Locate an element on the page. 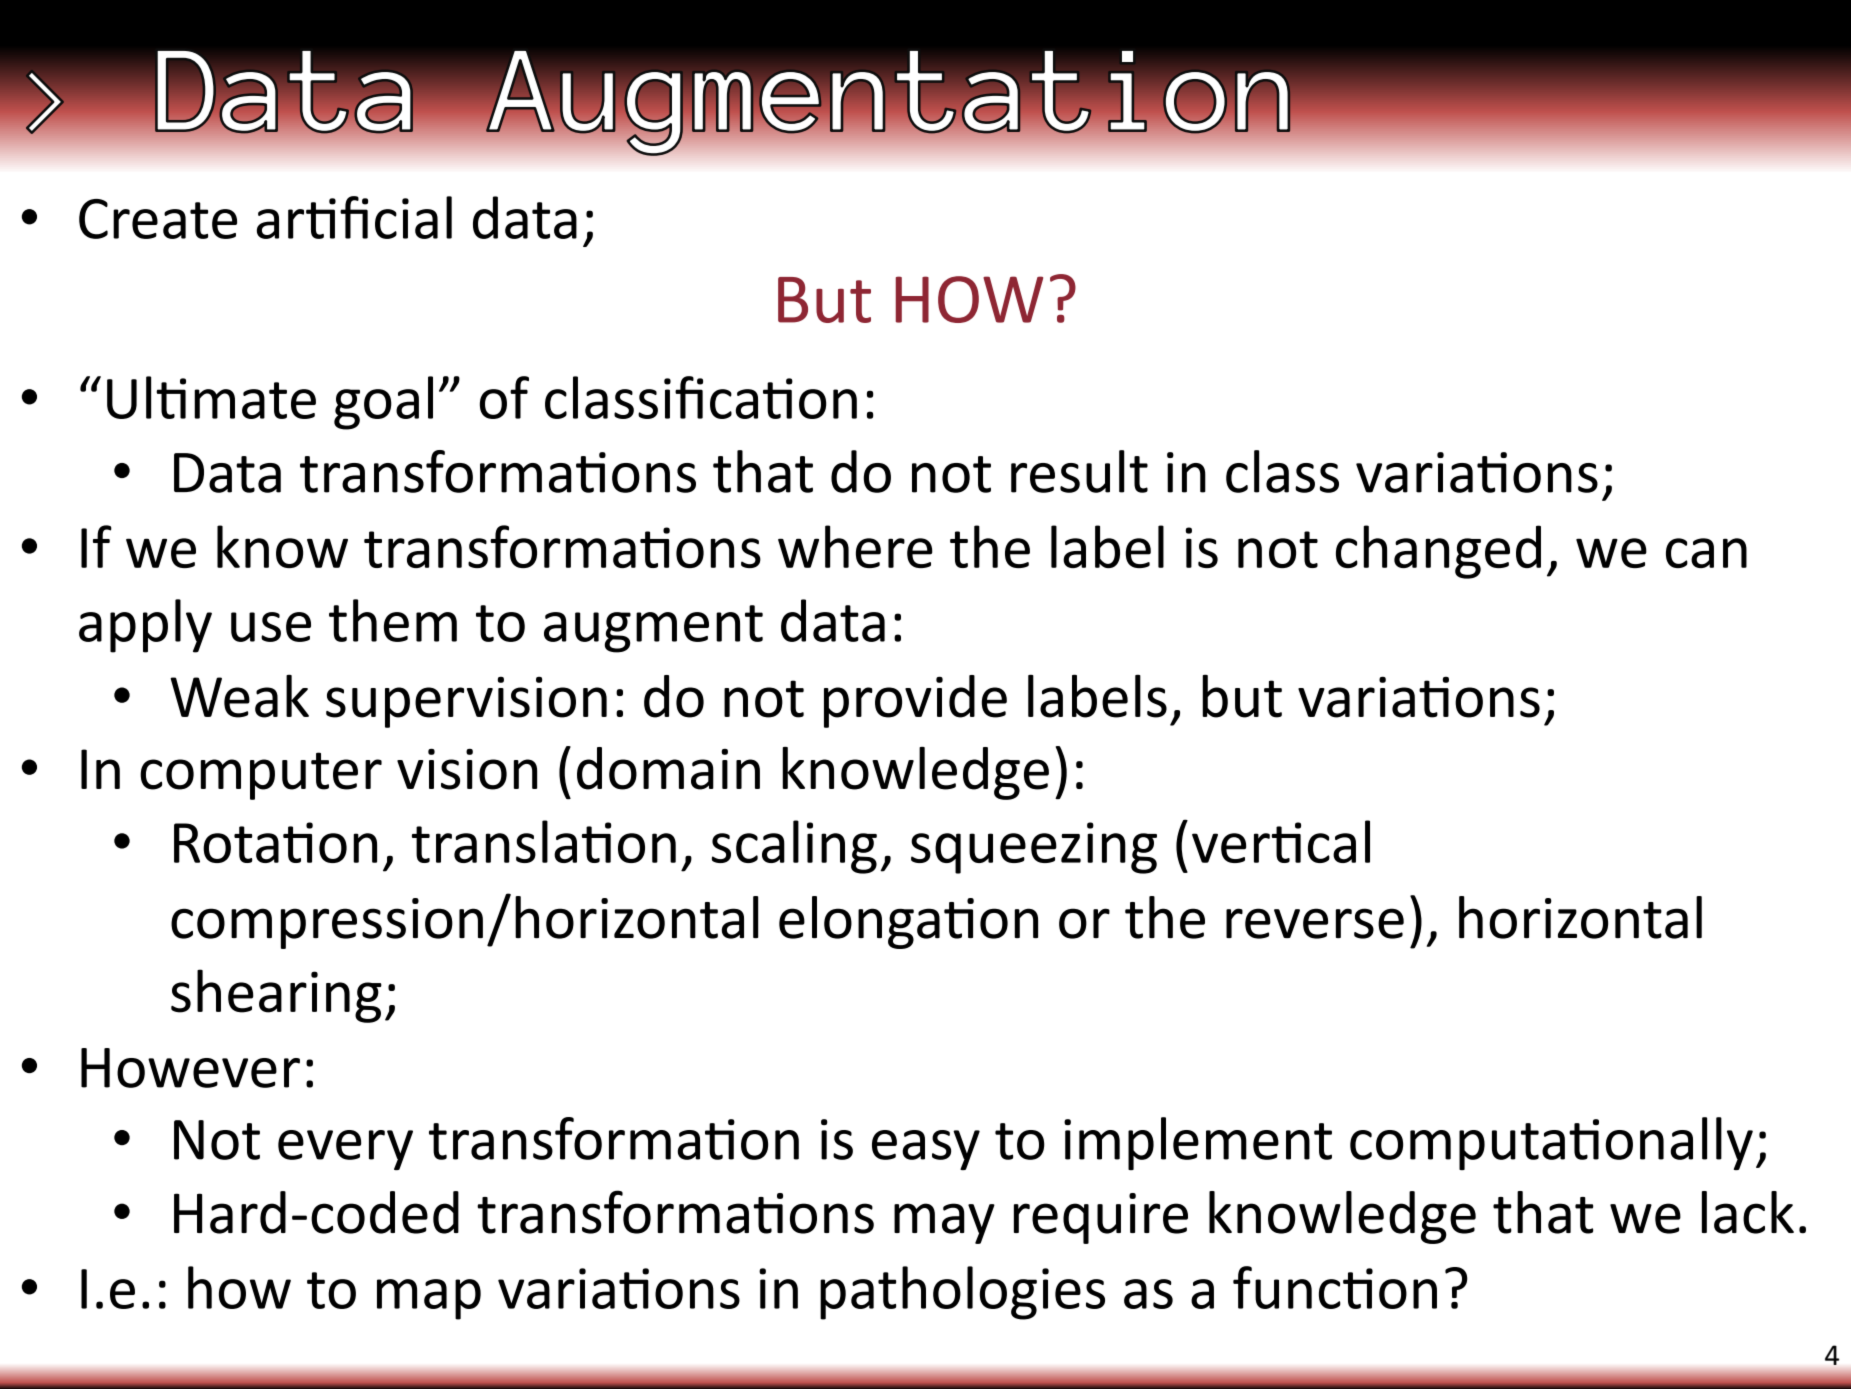 This page has height=1389, width=1851. map is located at coordinates (429, 1299).
